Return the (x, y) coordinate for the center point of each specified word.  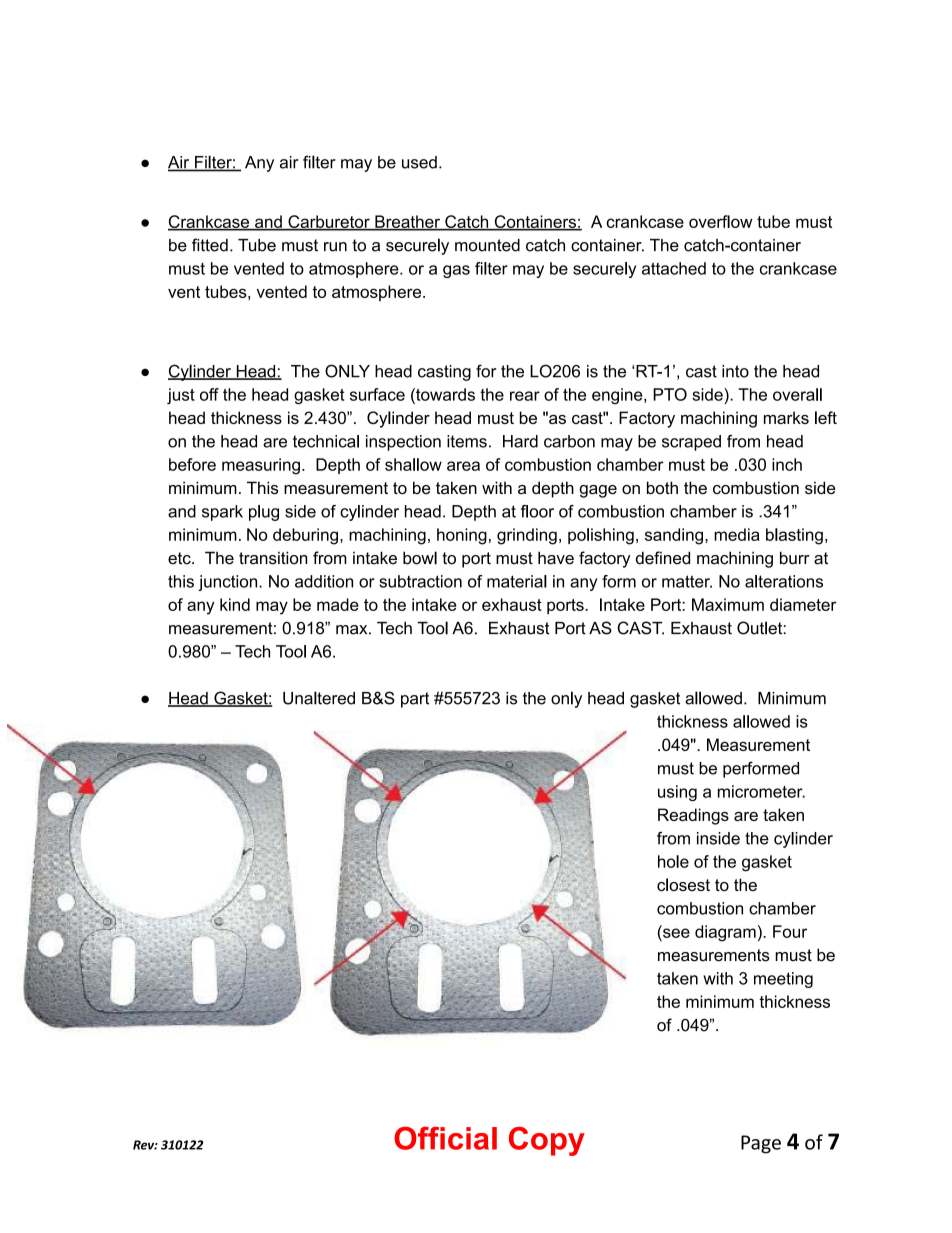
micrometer (761, 791)
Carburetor (329, 222)
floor (537, 511)
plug (264, 513)
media (737, 534)
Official (445, 1138)
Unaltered (319, 698)
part (415, 700)
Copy (547, 1141)
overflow (720, 221)
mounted (487, 245)
